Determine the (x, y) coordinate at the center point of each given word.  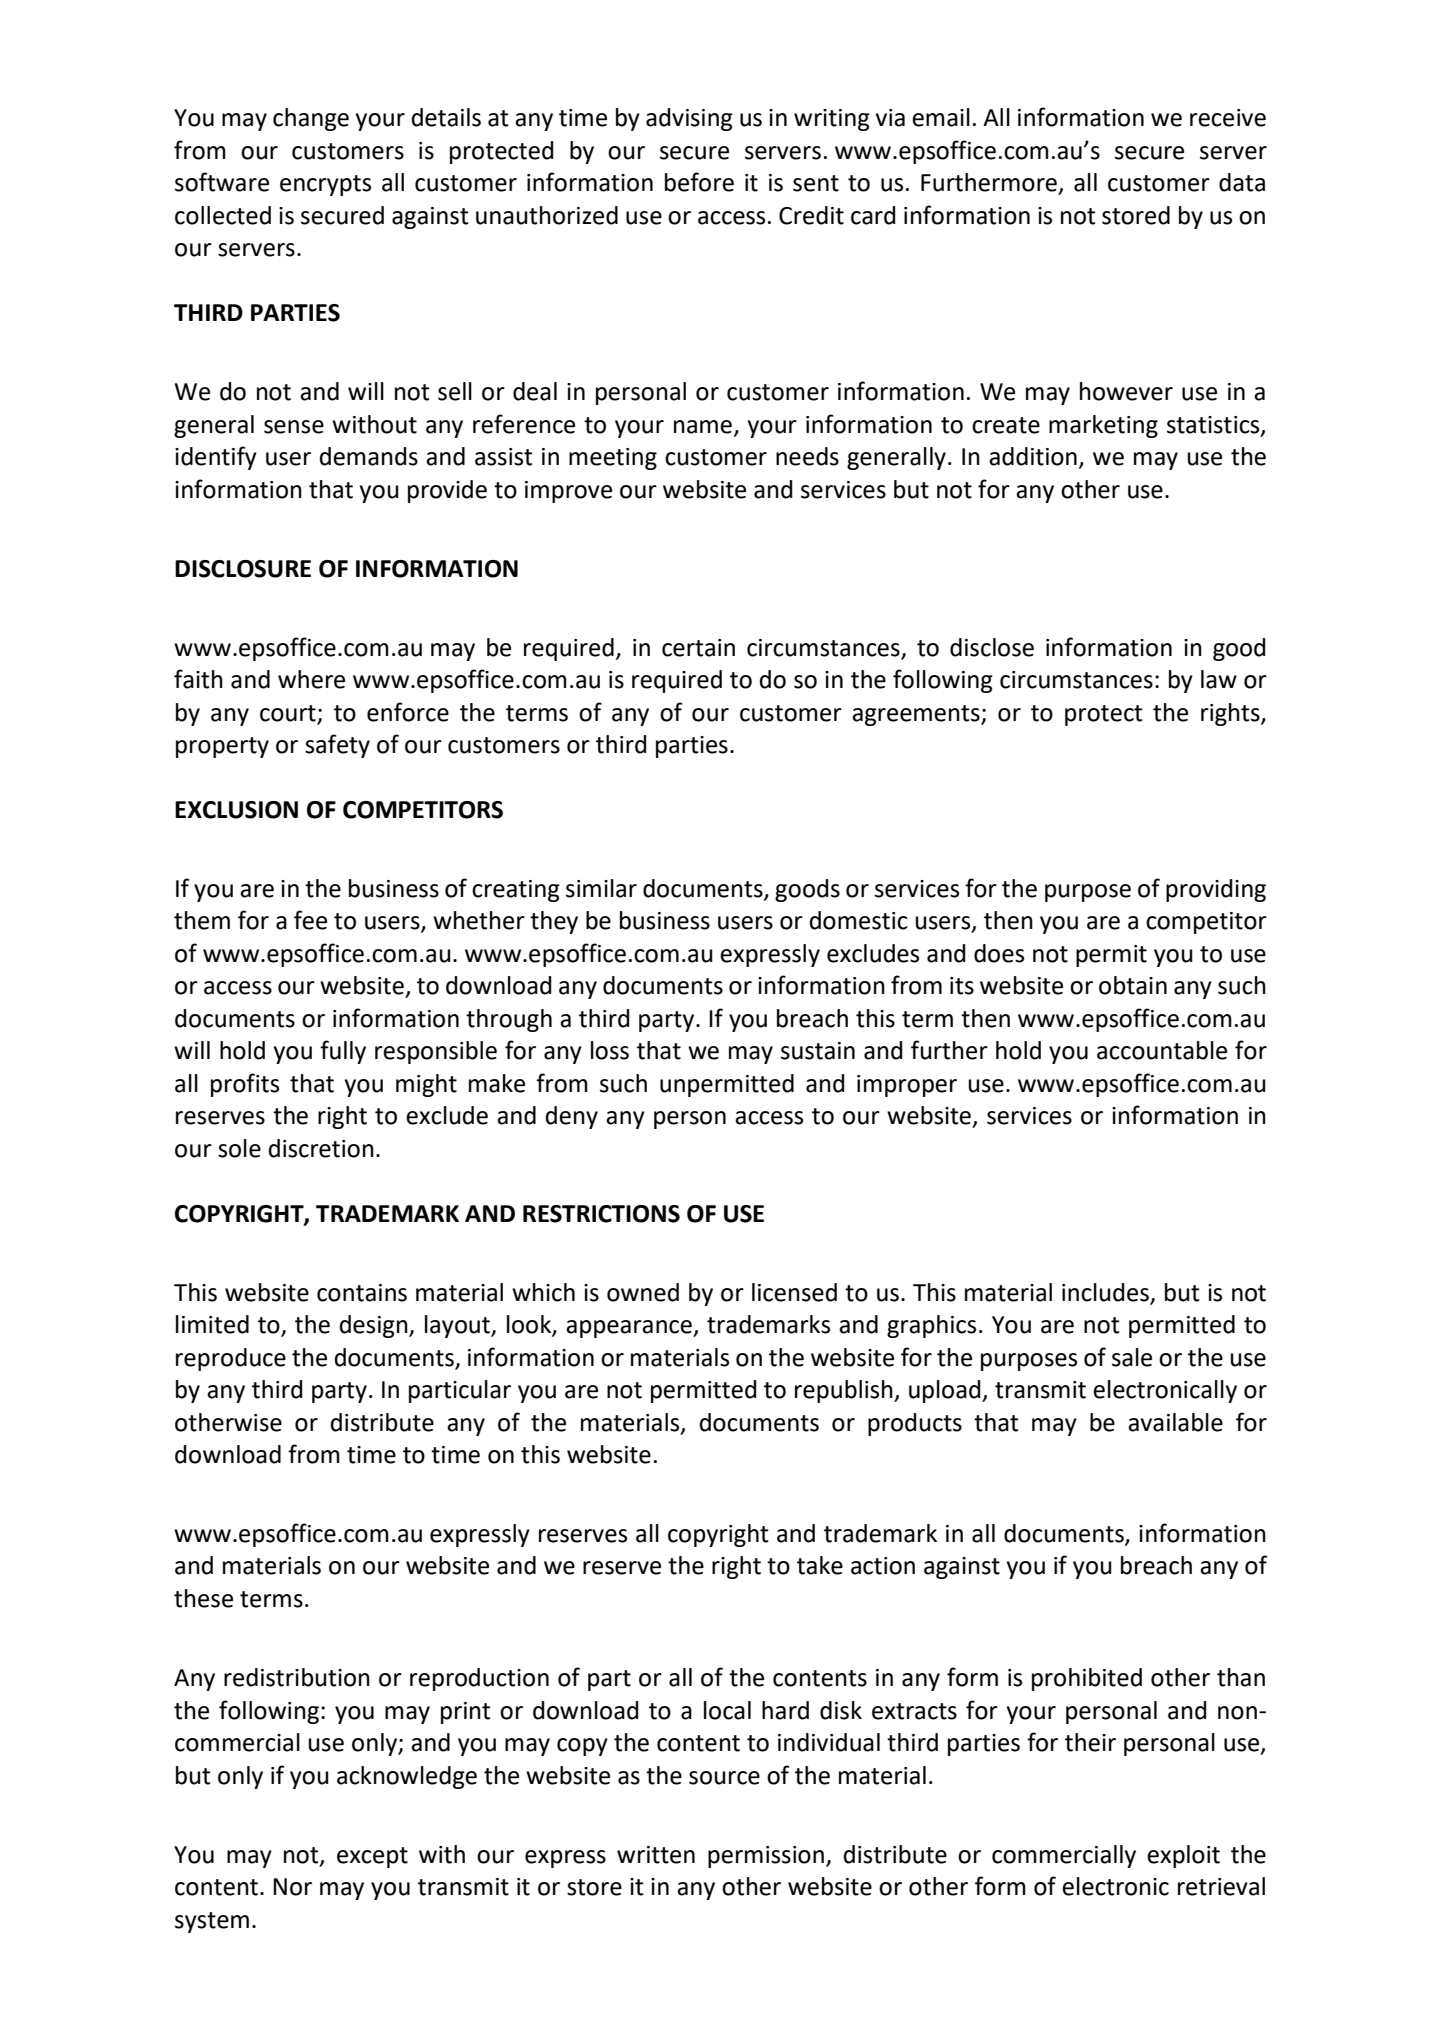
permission (766, 1857)
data (1242, 182)
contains (362, 1293)
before (699, 182)
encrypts (325, 185)
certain (698, 648)
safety (337, 746)
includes (1105, 1292)
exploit (1183, 1856)
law (1219, 679)
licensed (794, 1292)
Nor (292, 1887)
